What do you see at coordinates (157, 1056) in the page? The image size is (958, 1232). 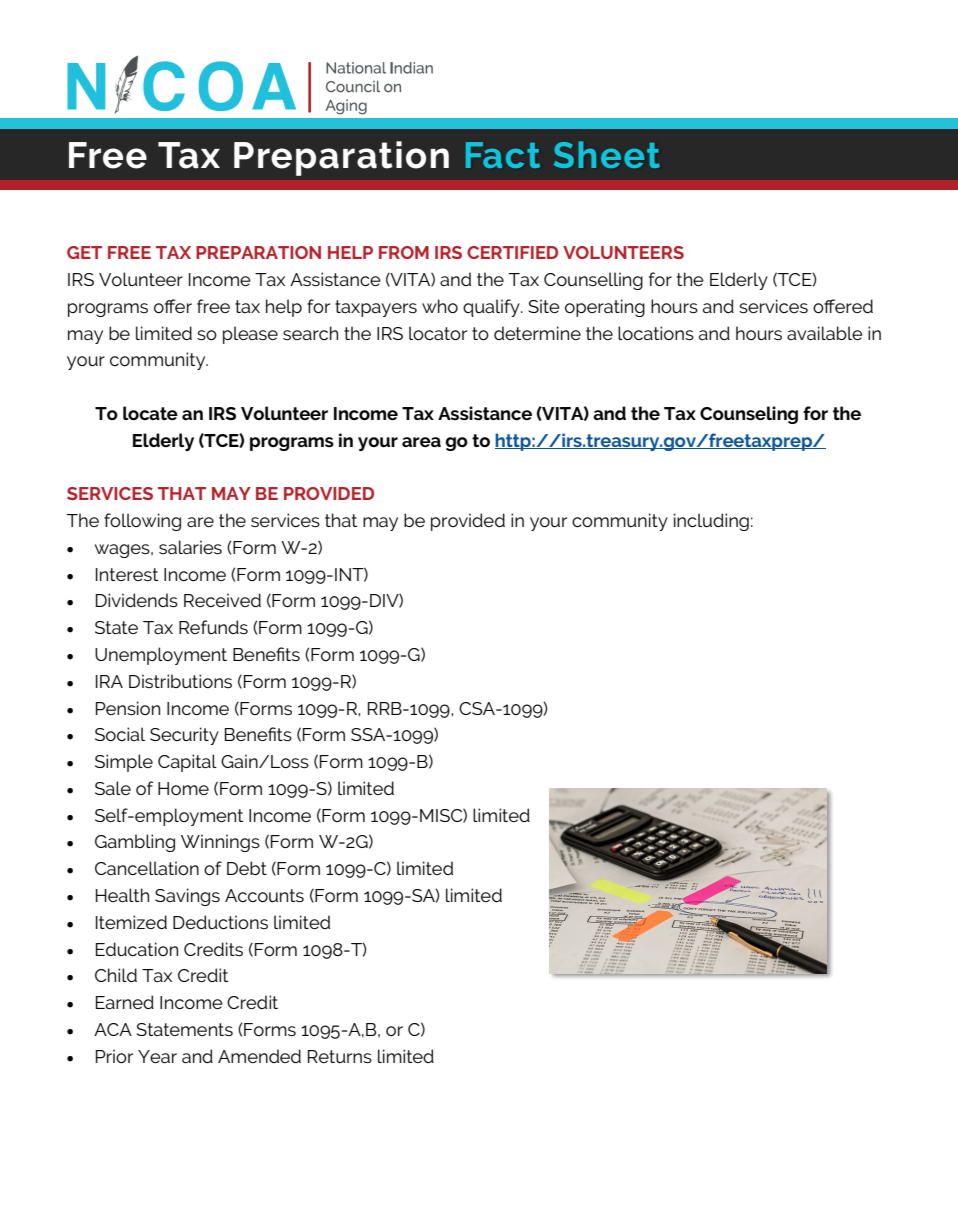 I see `Year` at bounding box center [157, 1056].
